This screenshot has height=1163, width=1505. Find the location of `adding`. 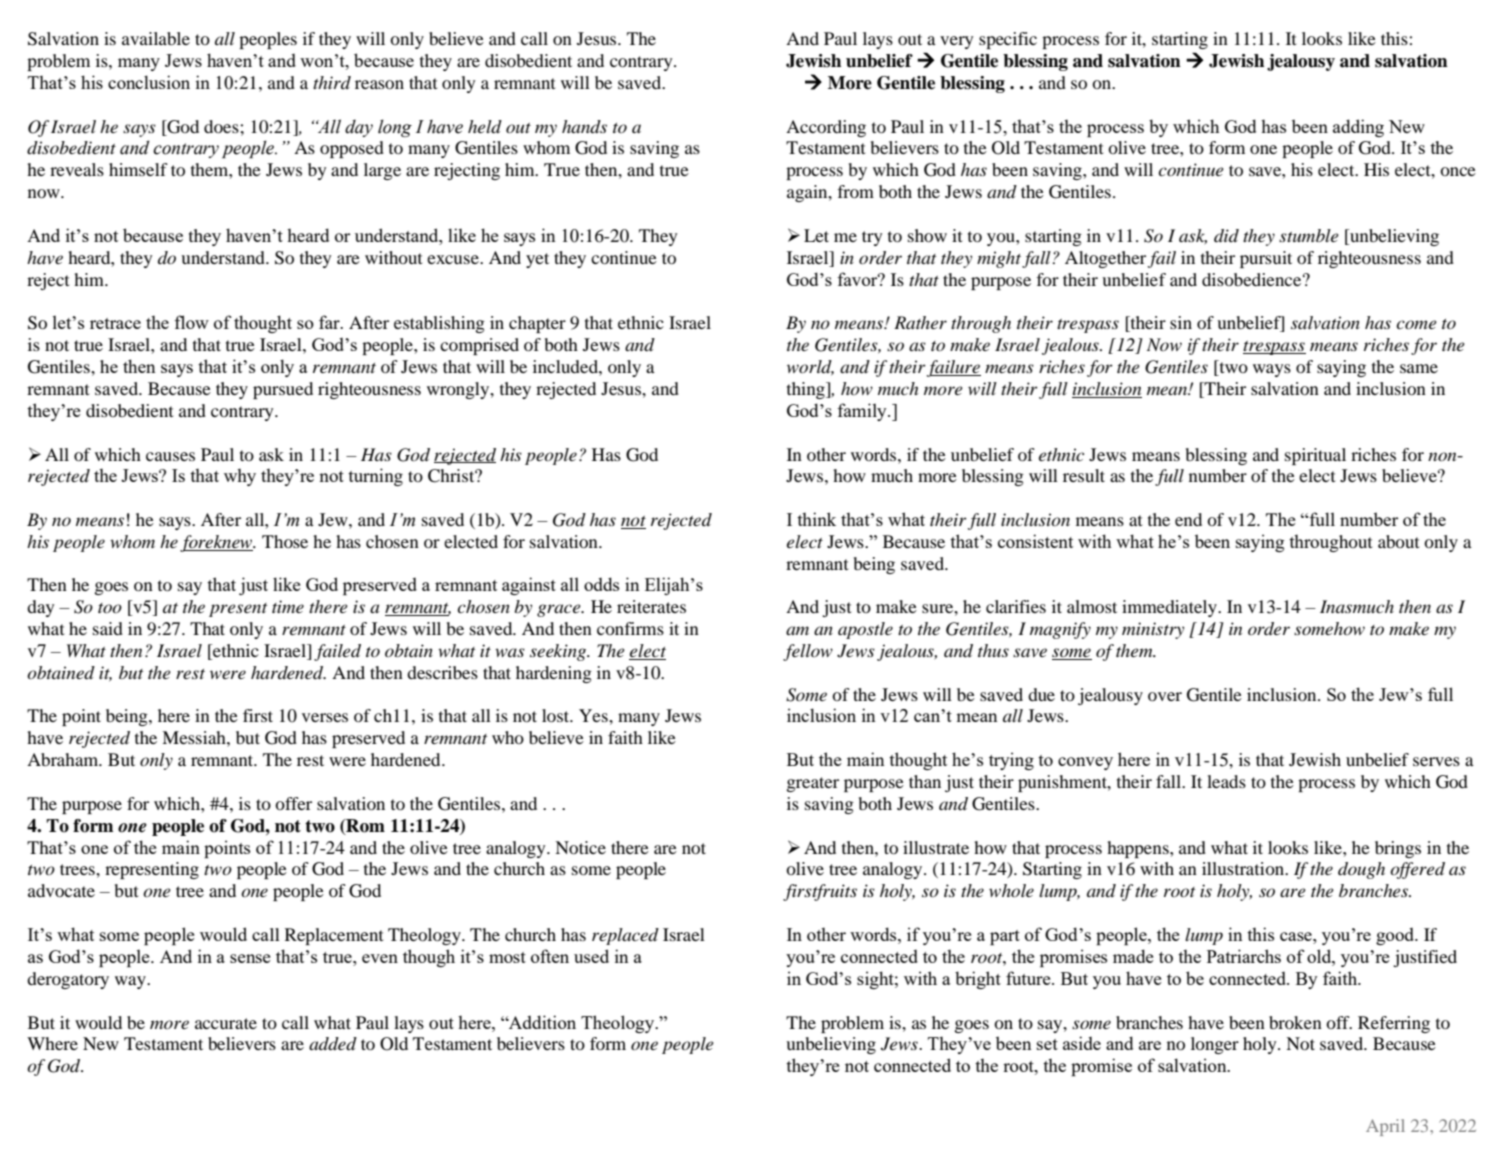

adding is located at coordinates (1358, 128).
